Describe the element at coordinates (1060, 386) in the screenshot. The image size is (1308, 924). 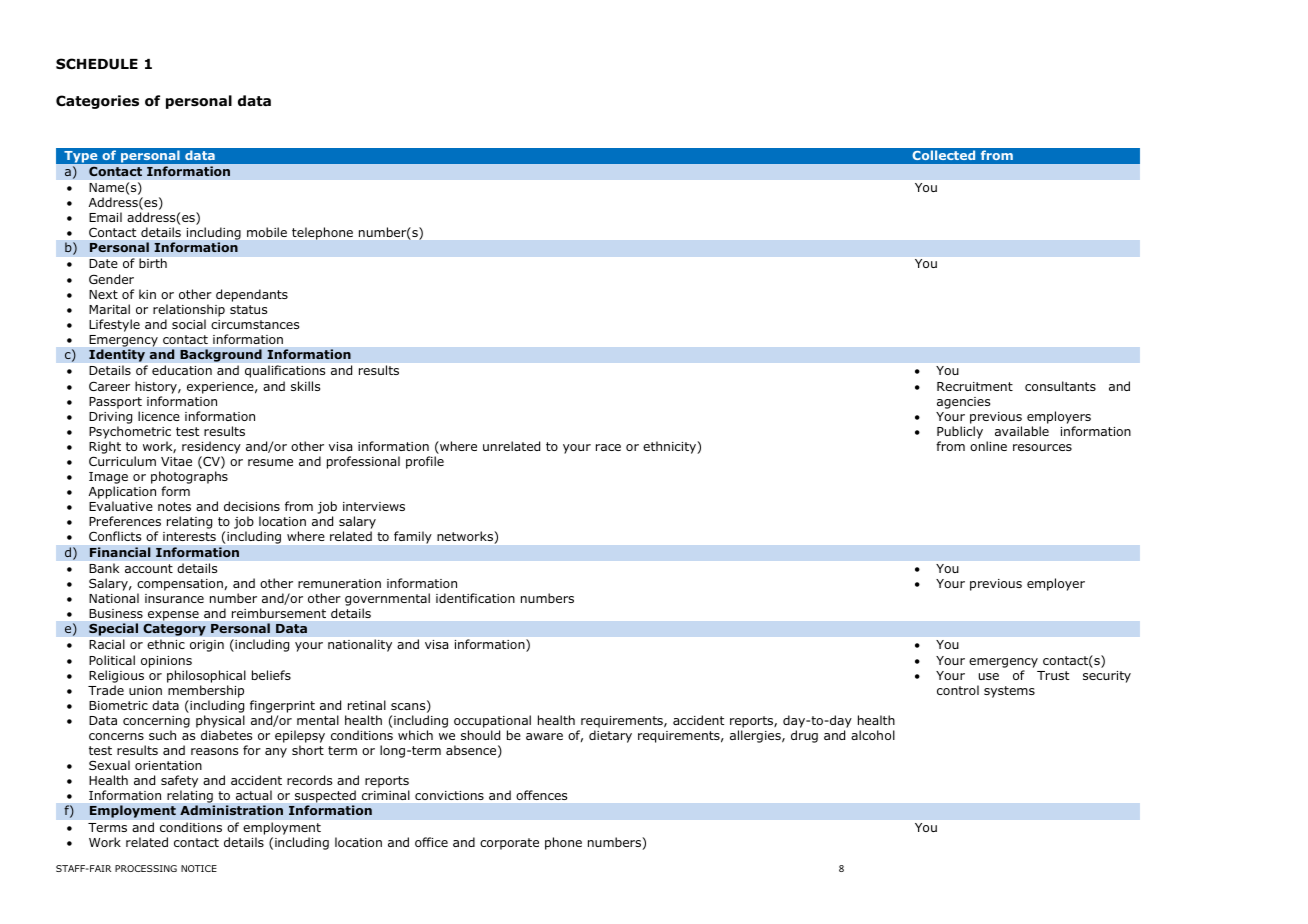
I see `consultants` at that location.
